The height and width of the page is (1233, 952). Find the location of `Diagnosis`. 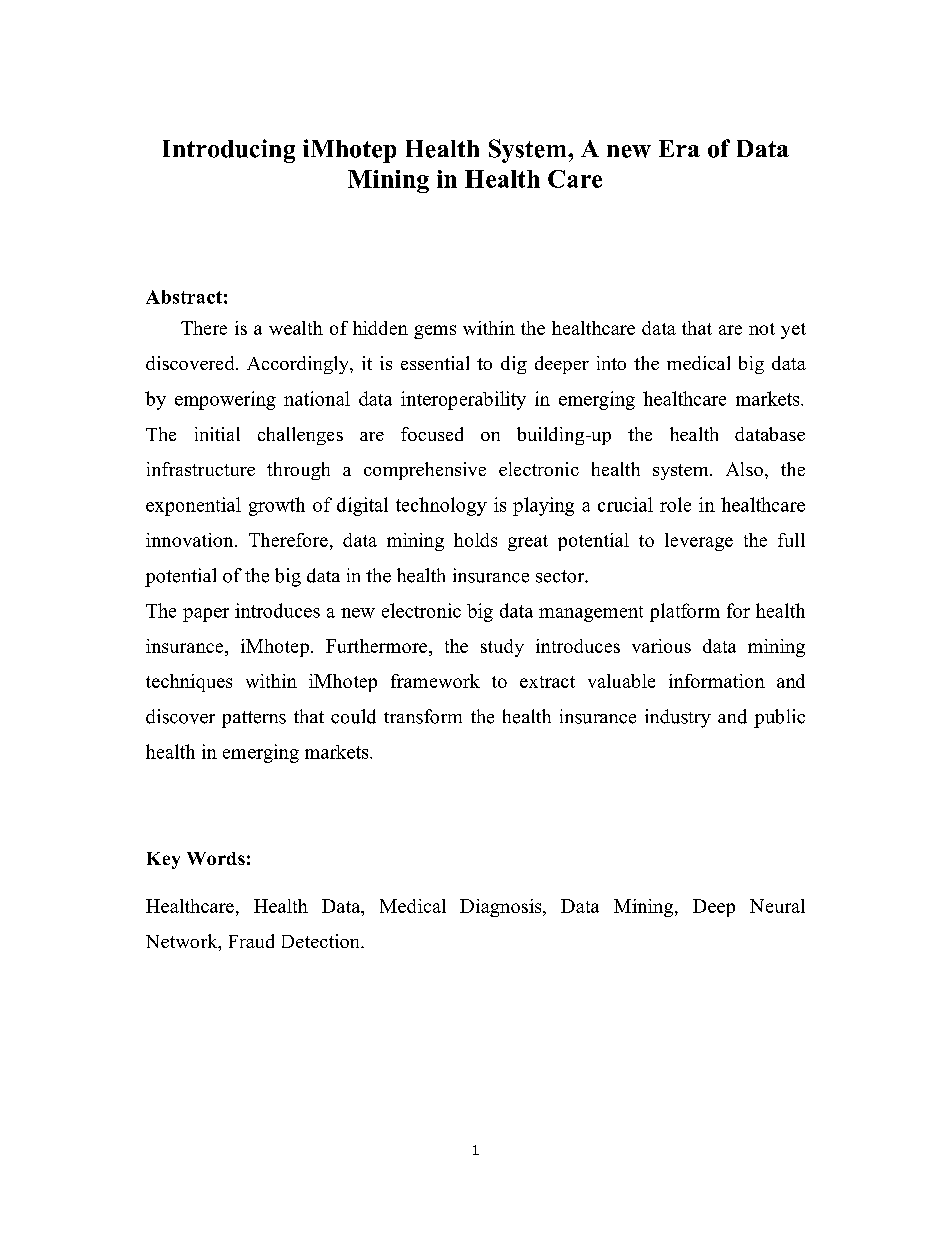

Diagnosis is located at coordinates (502, 908).
